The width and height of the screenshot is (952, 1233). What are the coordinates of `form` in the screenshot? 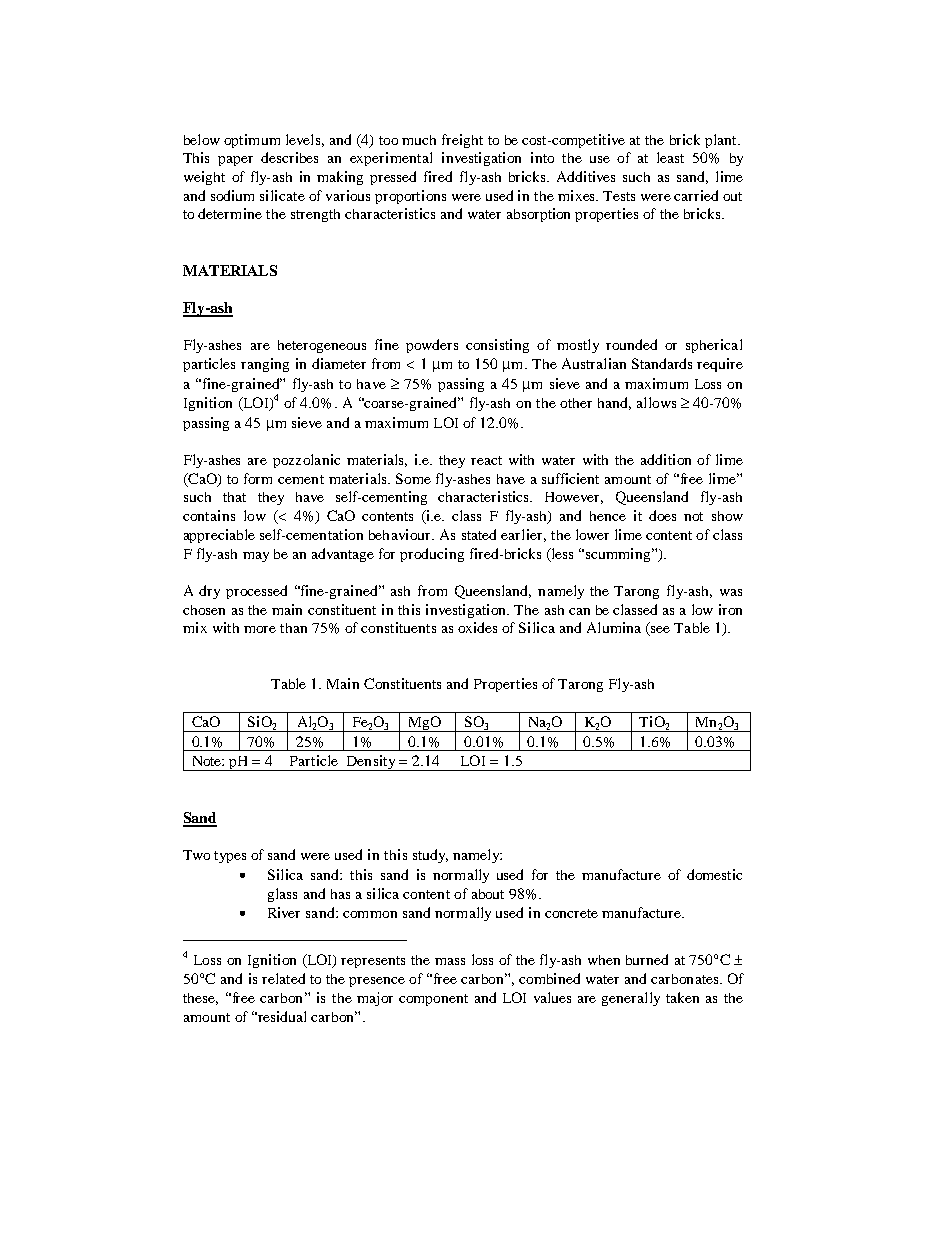 It's located at (258, 478).
